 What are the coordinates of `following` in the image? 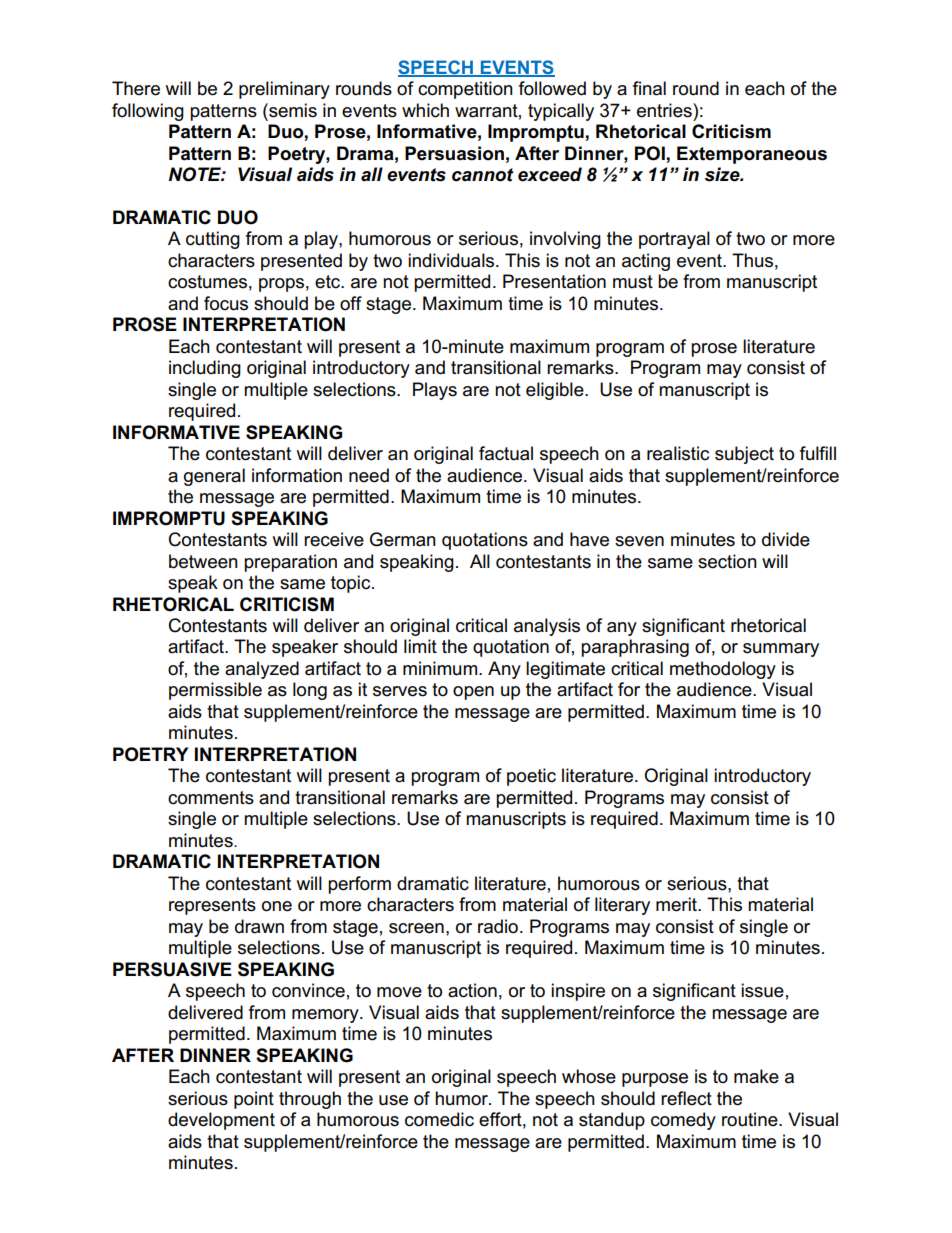 It's located at (148, 112).
